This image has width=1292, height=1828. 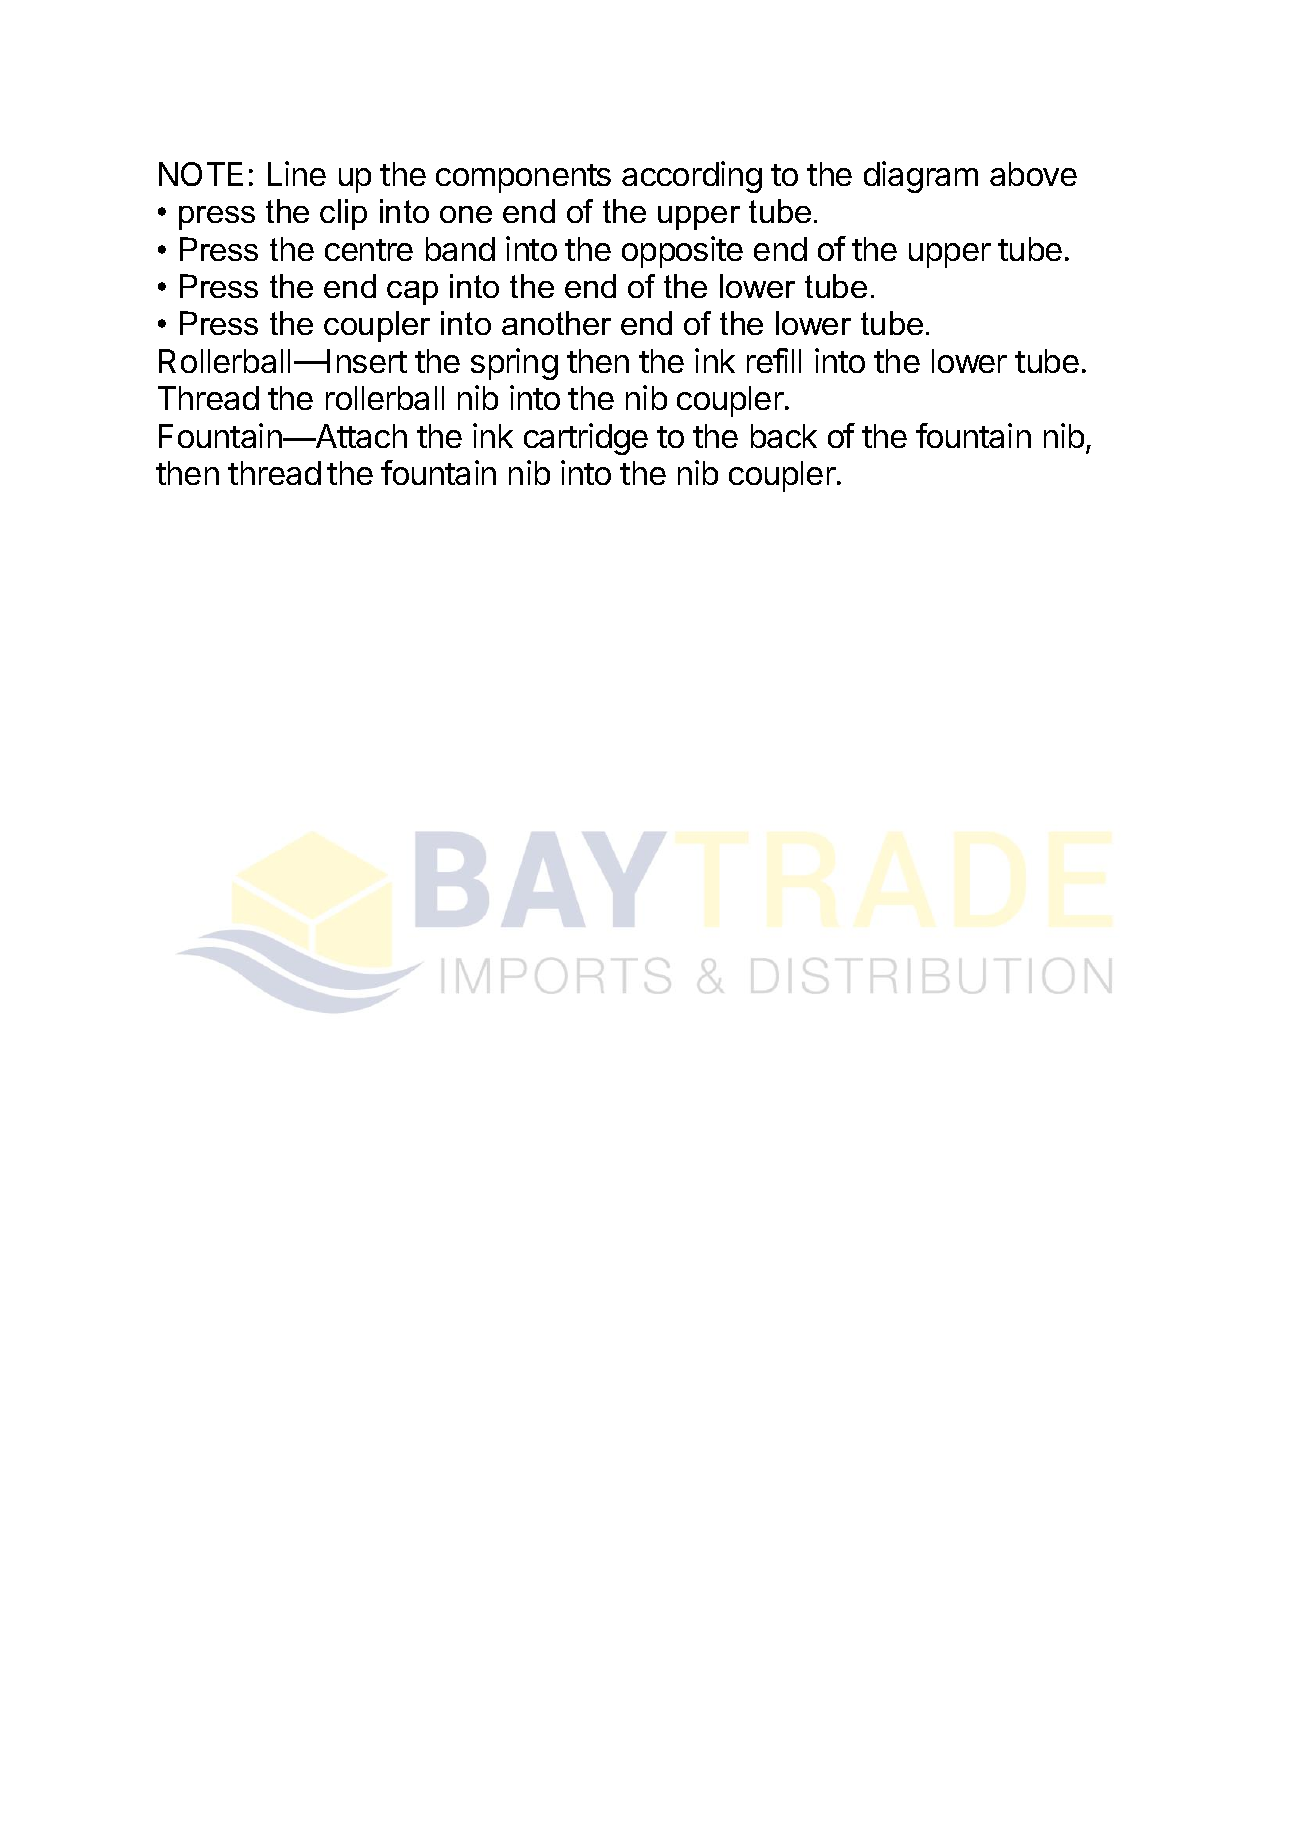 I want to click on another, so click(x=556, y=323).
